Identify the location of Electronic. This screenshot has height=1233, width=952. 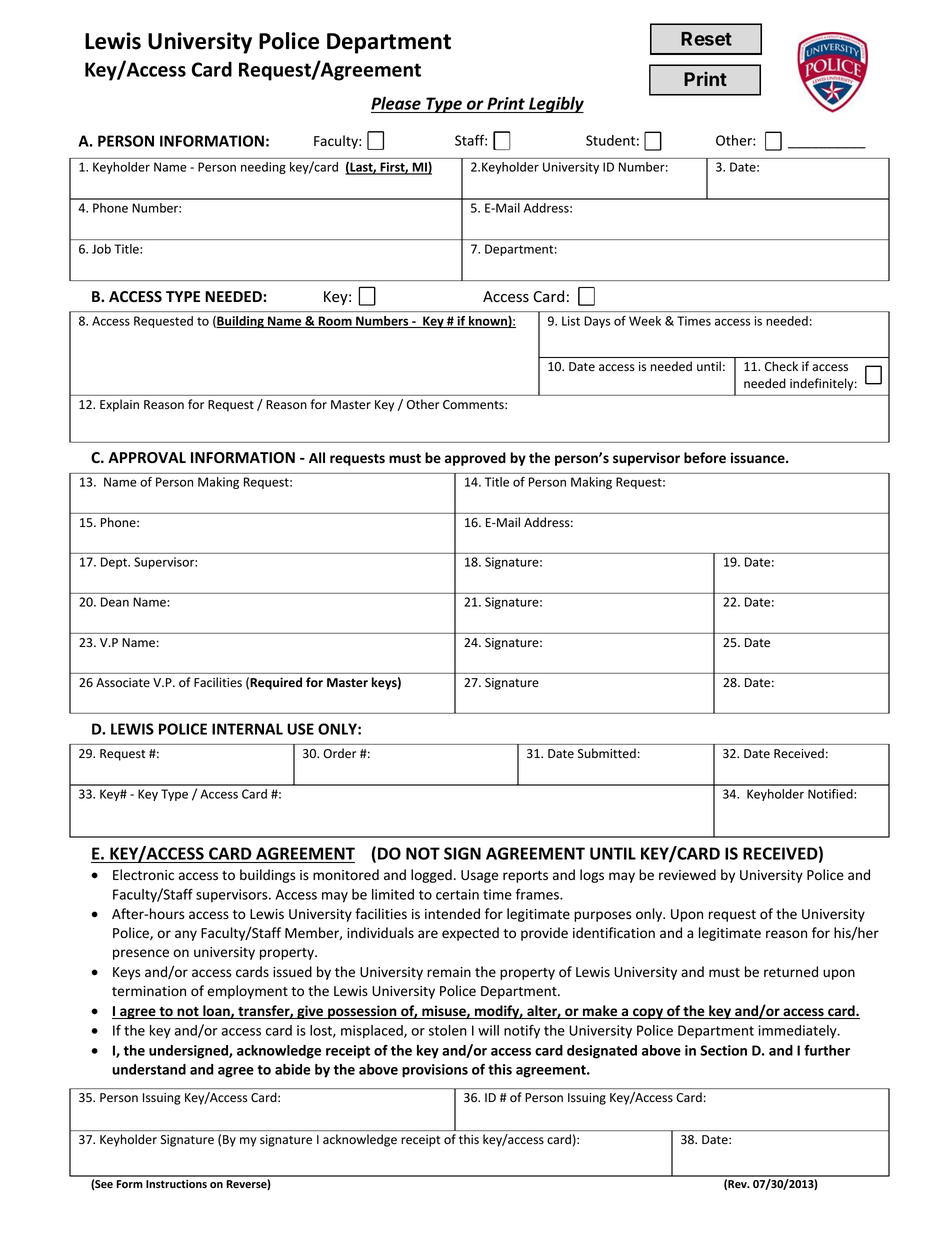
(143, 875).
